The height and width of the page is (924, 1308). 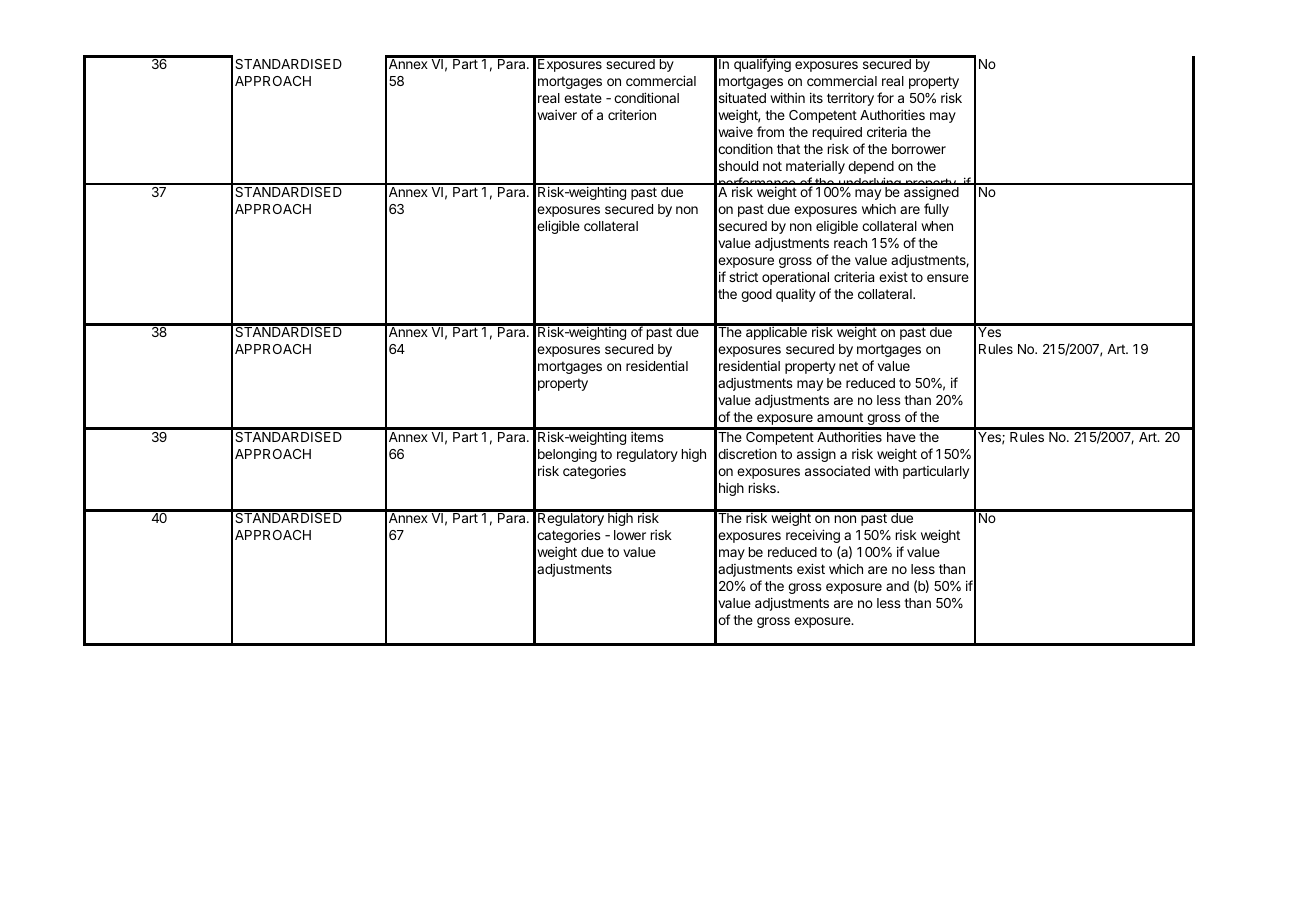 What do you see at coordinates (937, 226) in the page?
I see `when` at bounding box center [937, 226].
